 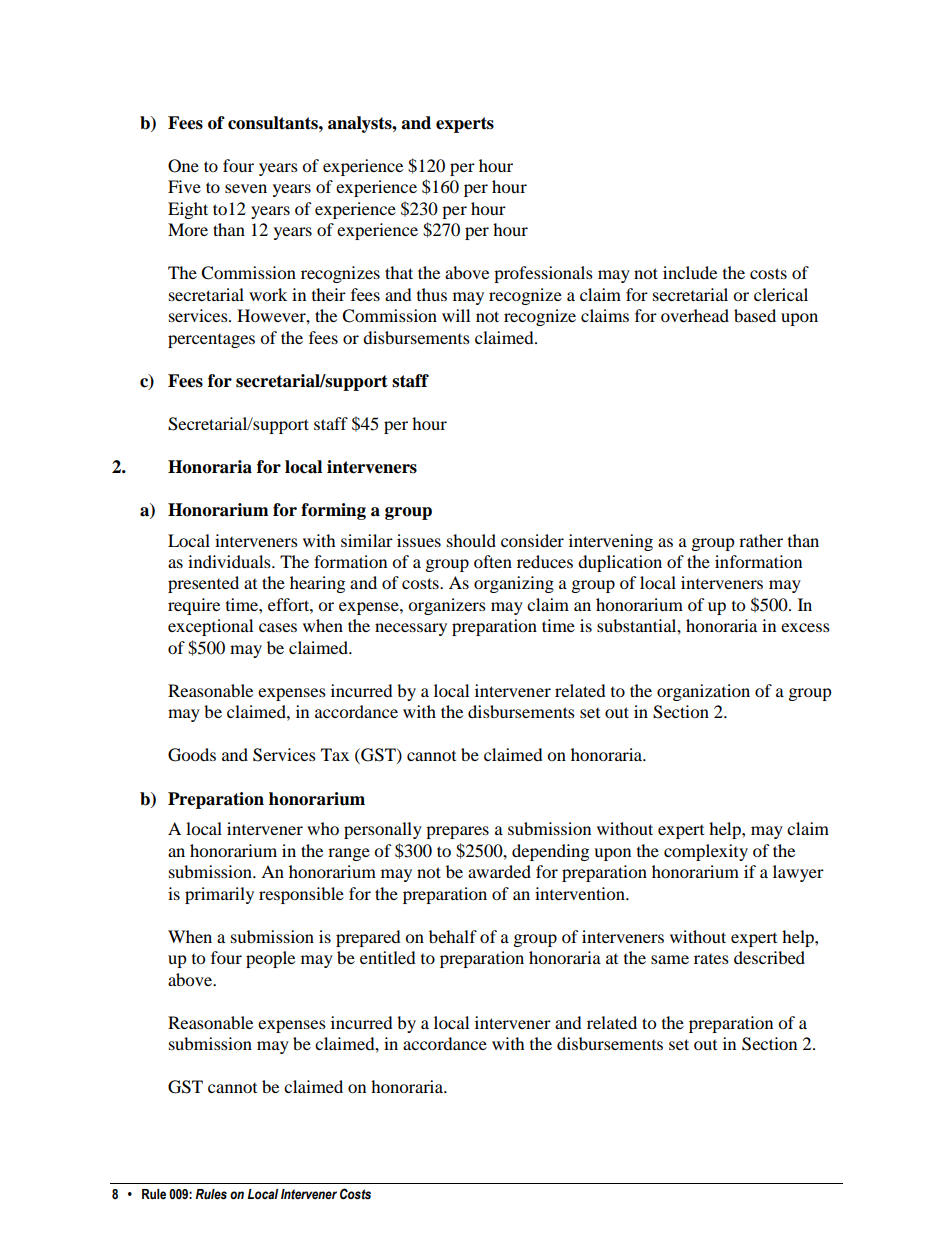 What do you see at coordinates (270, 959) in the image?
I see `people` at bounding box center [270, 959].
